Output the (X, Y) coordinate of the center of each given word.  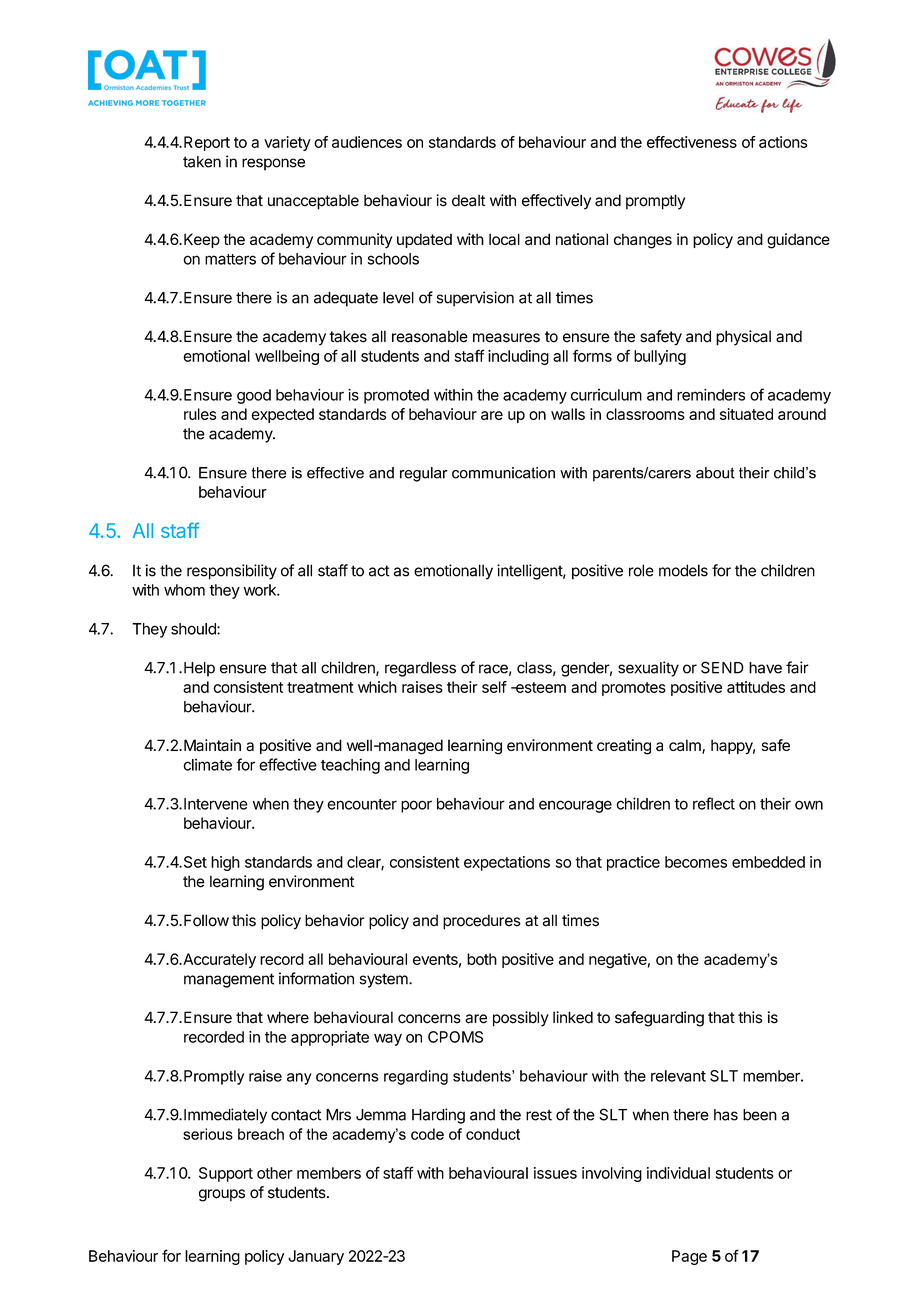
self (494, 687)
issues (555, 1173)
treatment (320, 687)
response (273, 164)
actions (783, 142)
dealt (469, 200)
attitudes (756, 687)
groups (222, 1195)
